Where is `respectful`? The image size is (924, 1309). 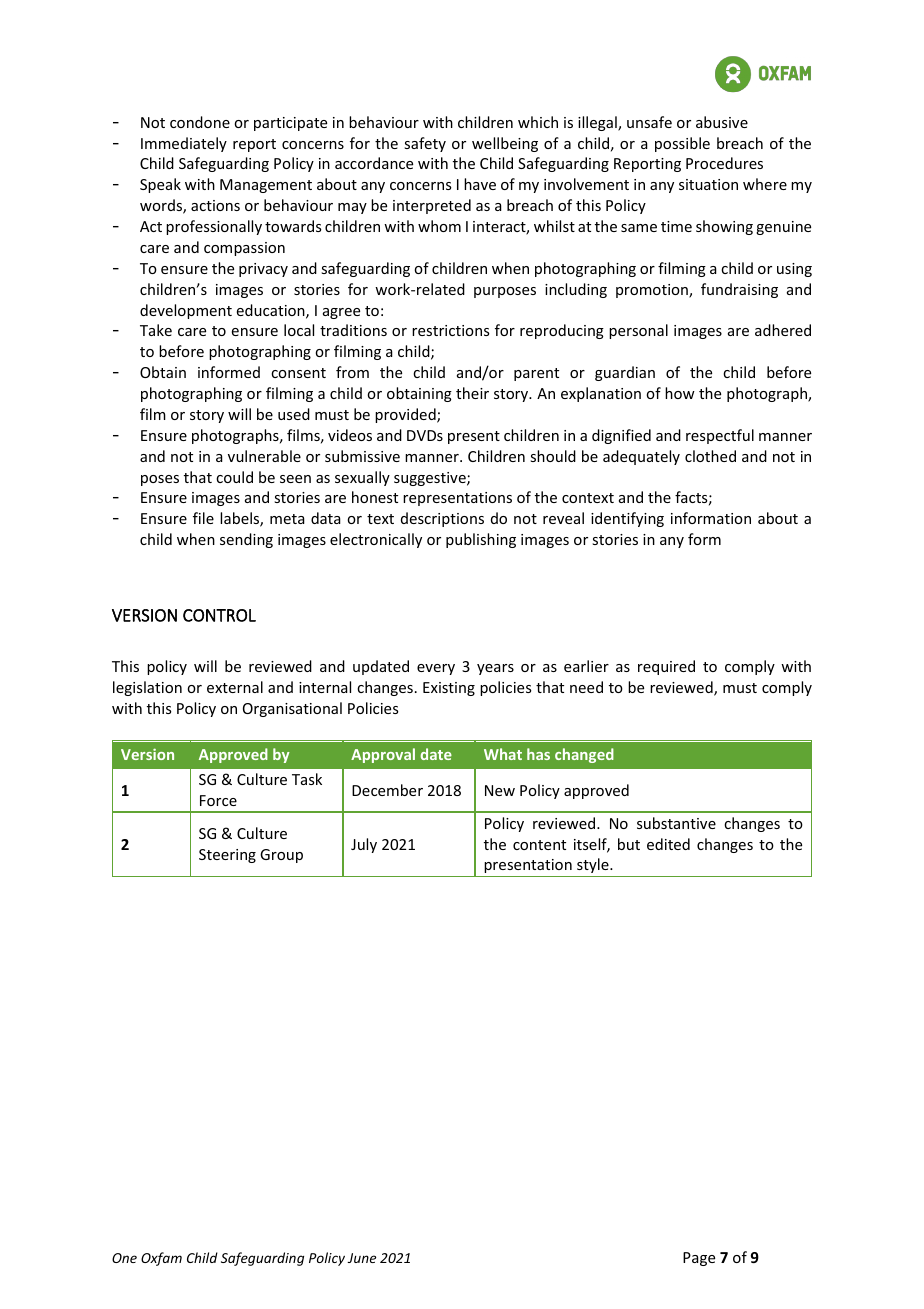
respectful is located at coordinates (720, 436).
